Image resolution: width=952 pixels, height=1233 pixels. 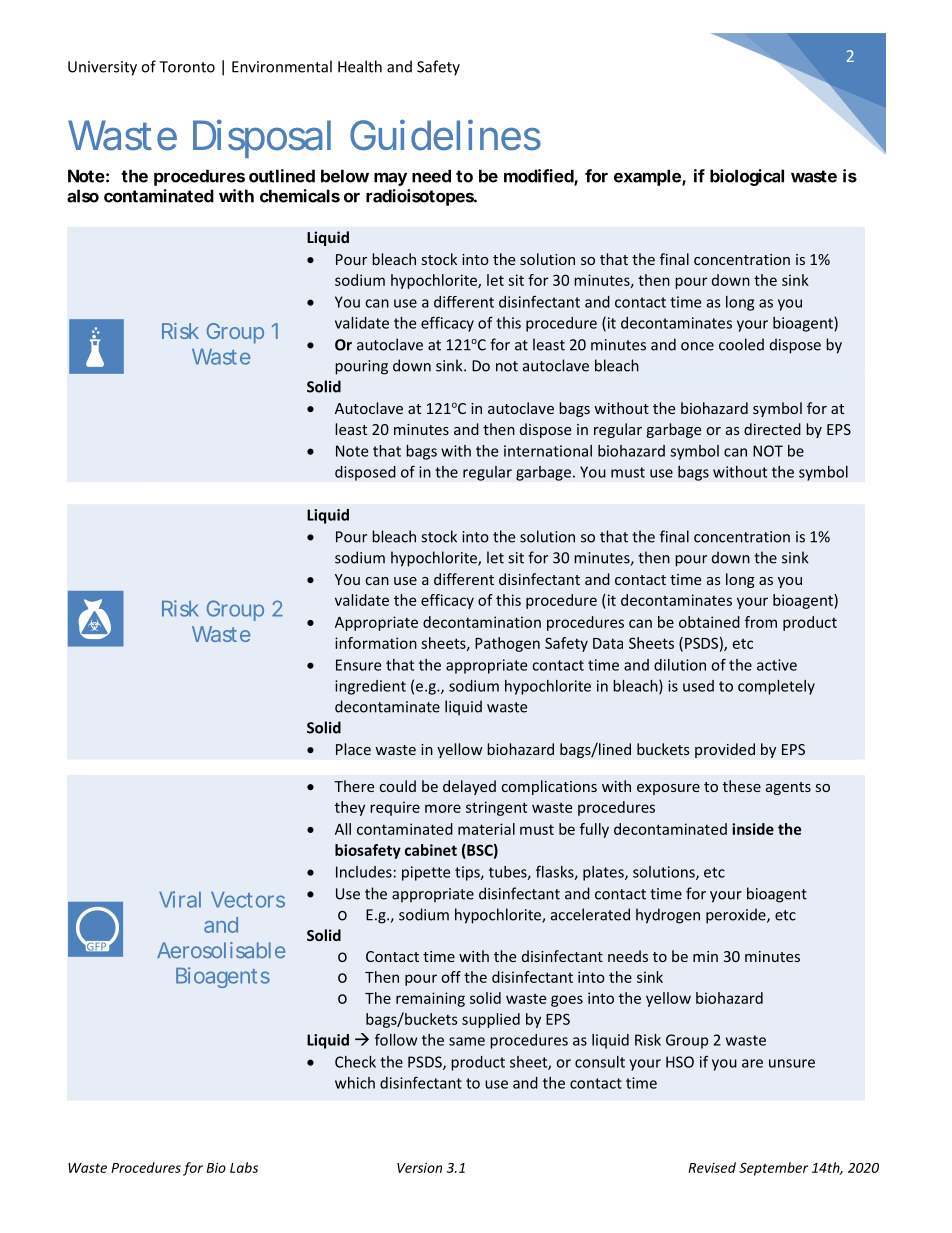 What do you see at coordinates (83, 196) in the document?
I see `also` at bounding box center [83, 196].
